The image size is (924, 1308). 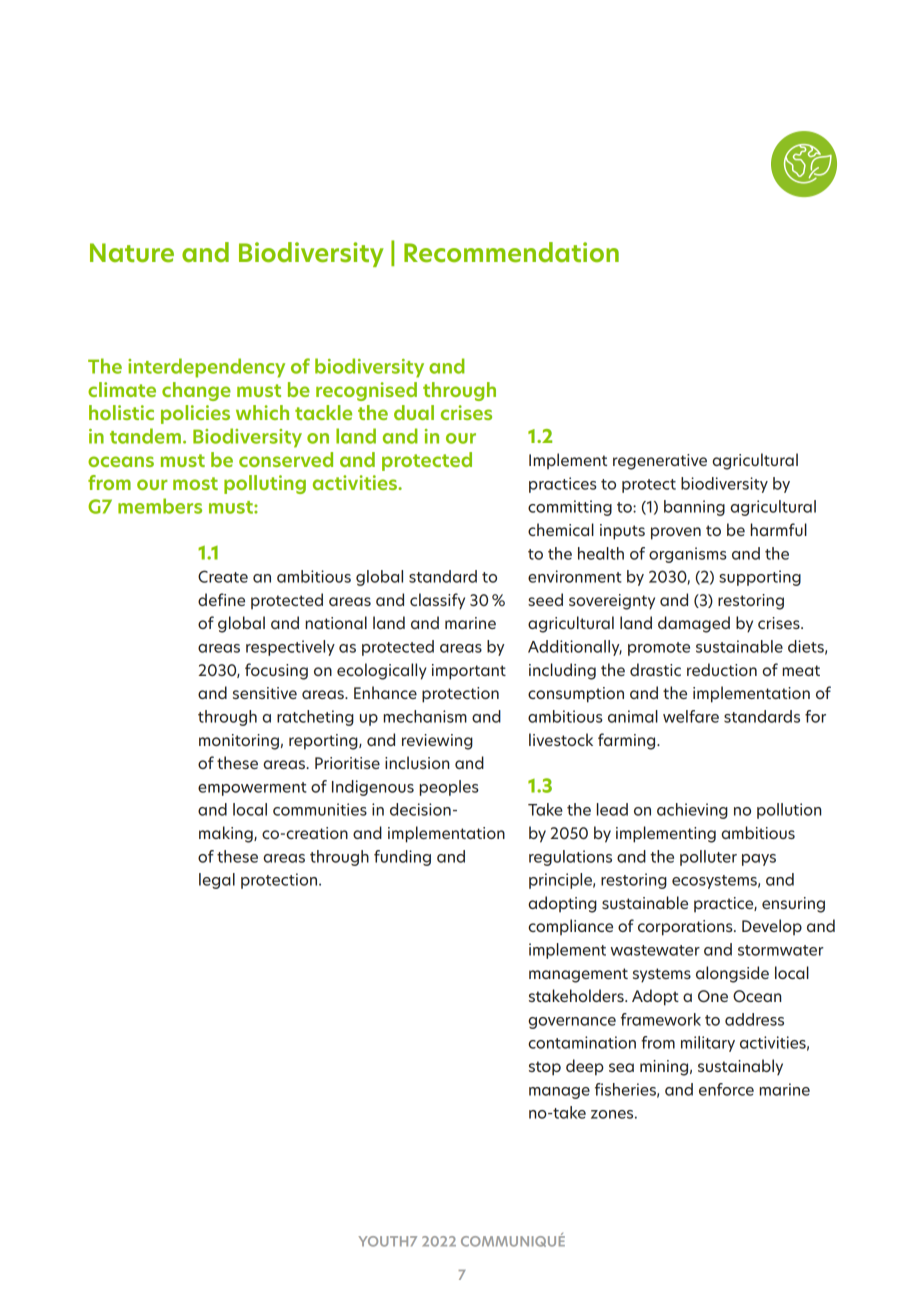 What do you see at coordinates (132, 252) in the image?
I see `Nature` at bounding box center [132, 252].
